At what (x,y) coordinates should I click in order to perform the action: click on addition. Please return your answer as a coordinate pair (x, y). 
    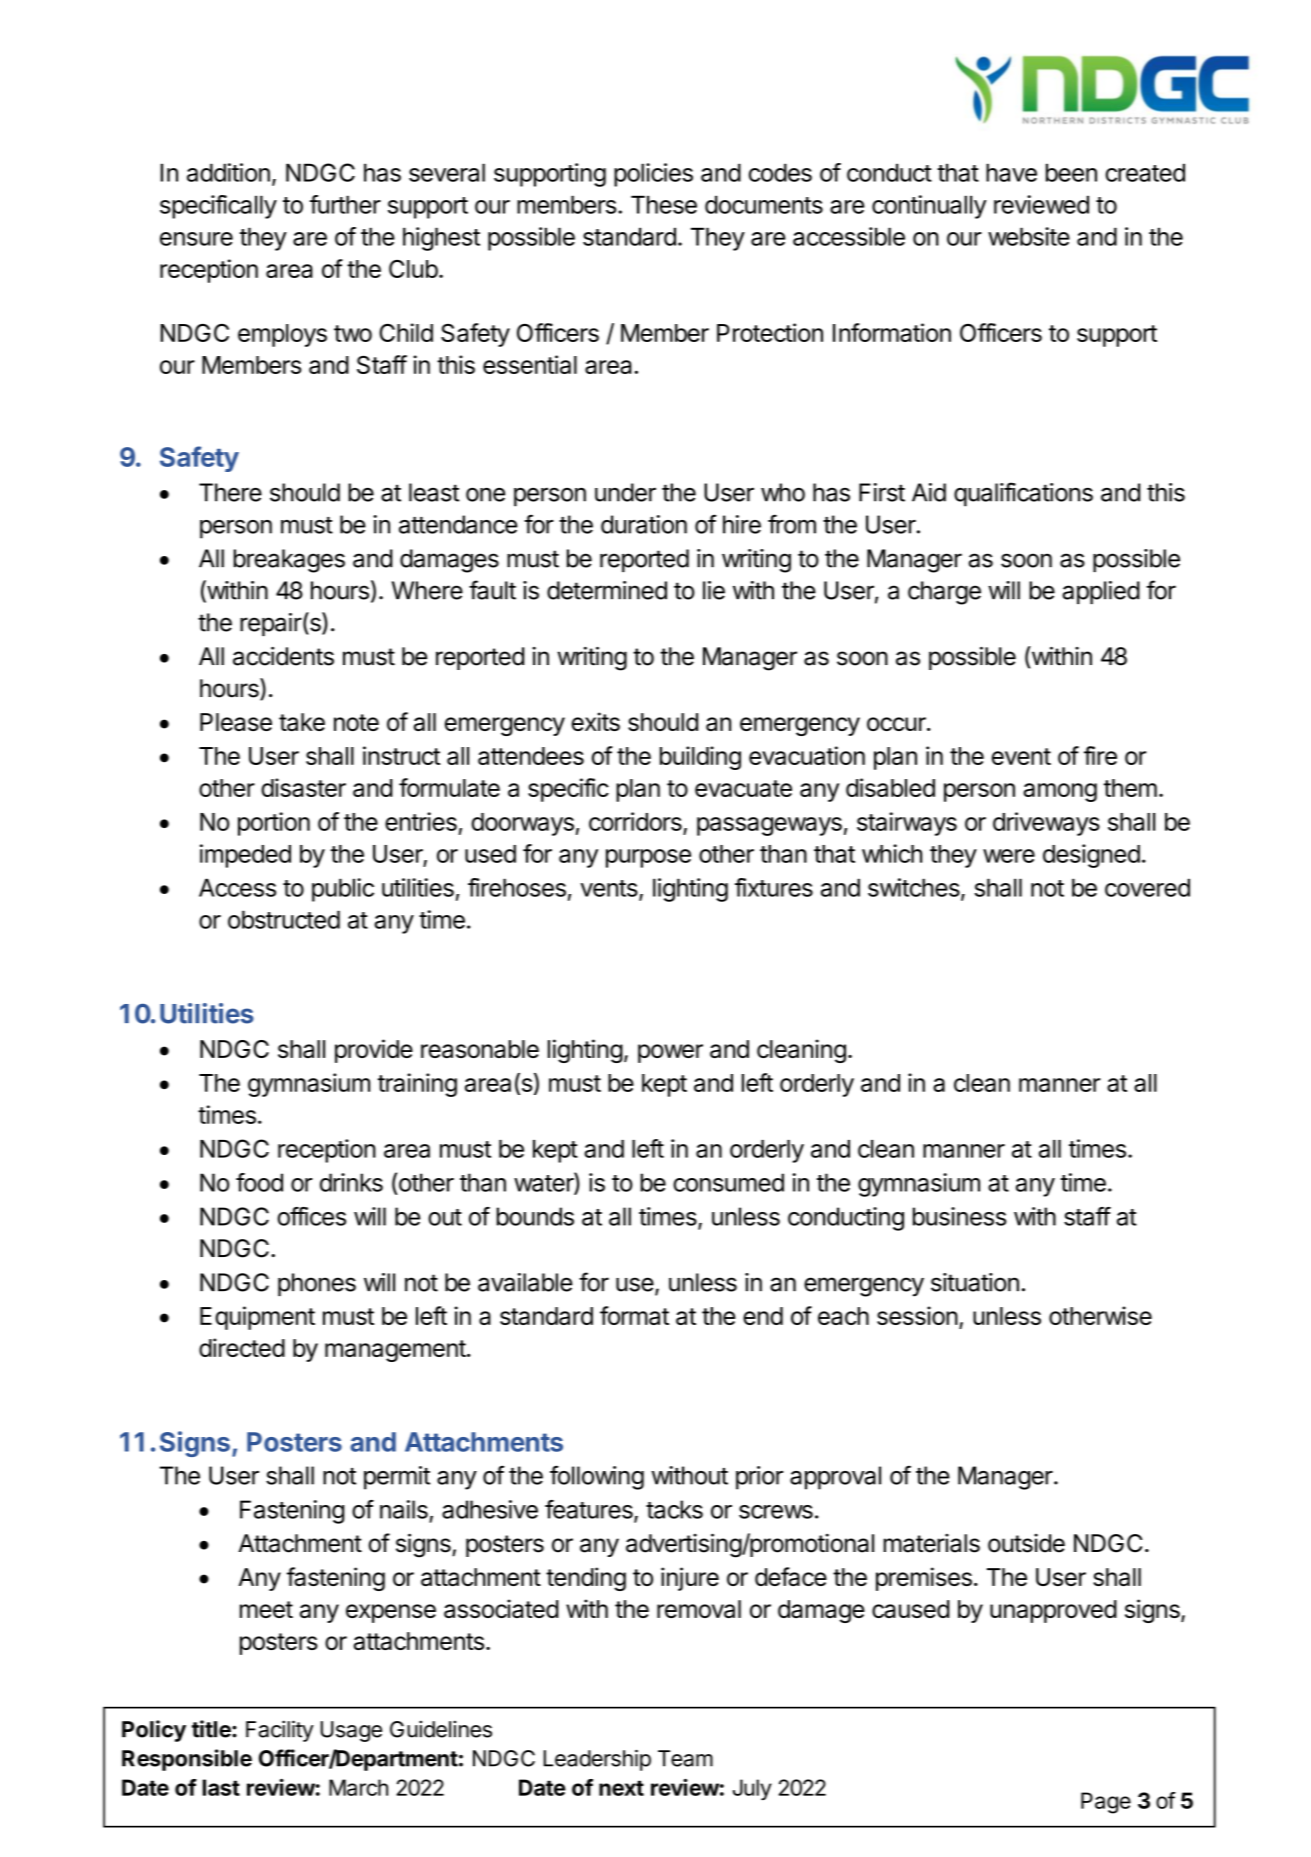
    Looking at the image, I should click on (228, 172).
